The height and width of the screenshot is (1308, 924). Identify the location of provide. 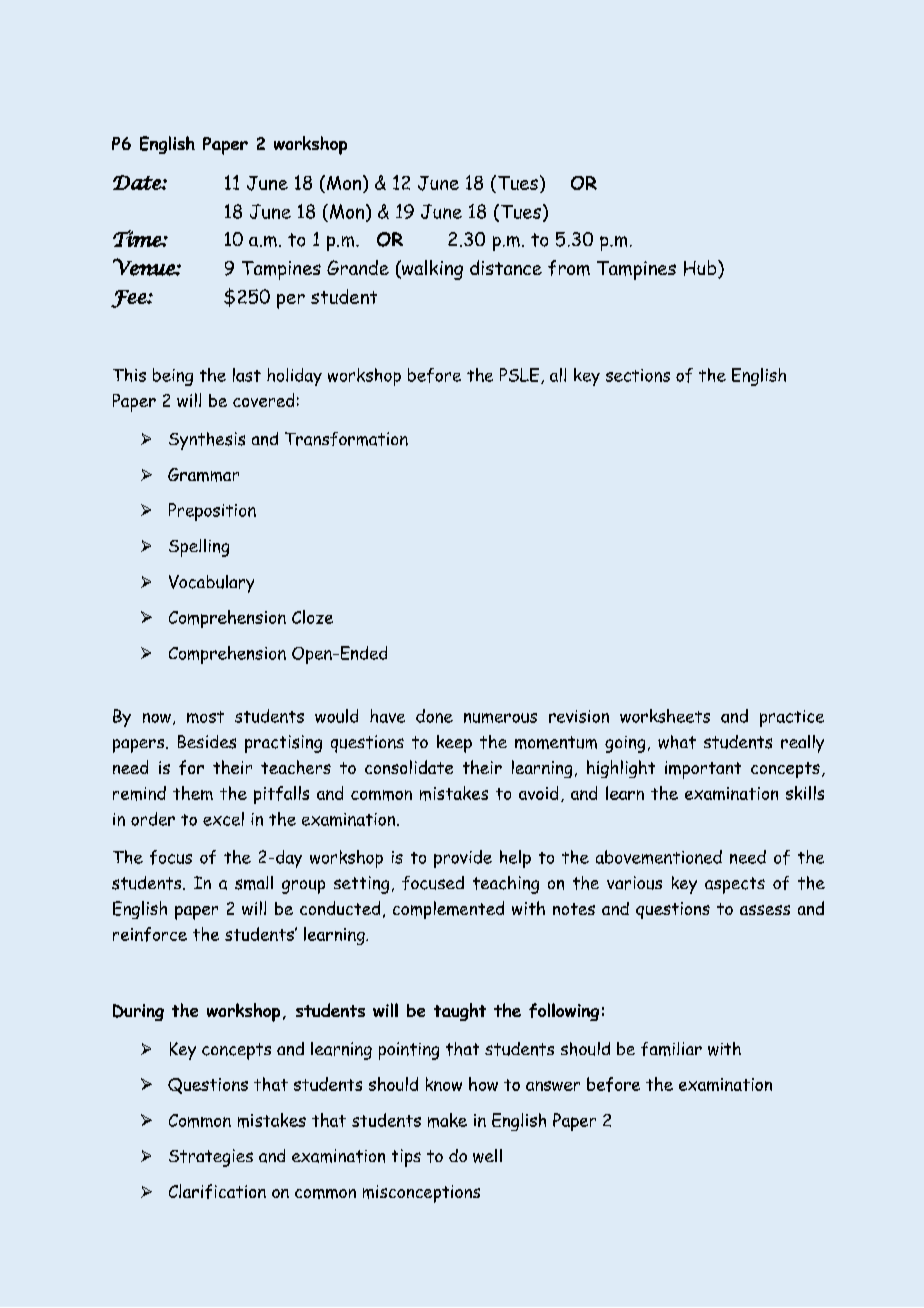
(463, 859).
